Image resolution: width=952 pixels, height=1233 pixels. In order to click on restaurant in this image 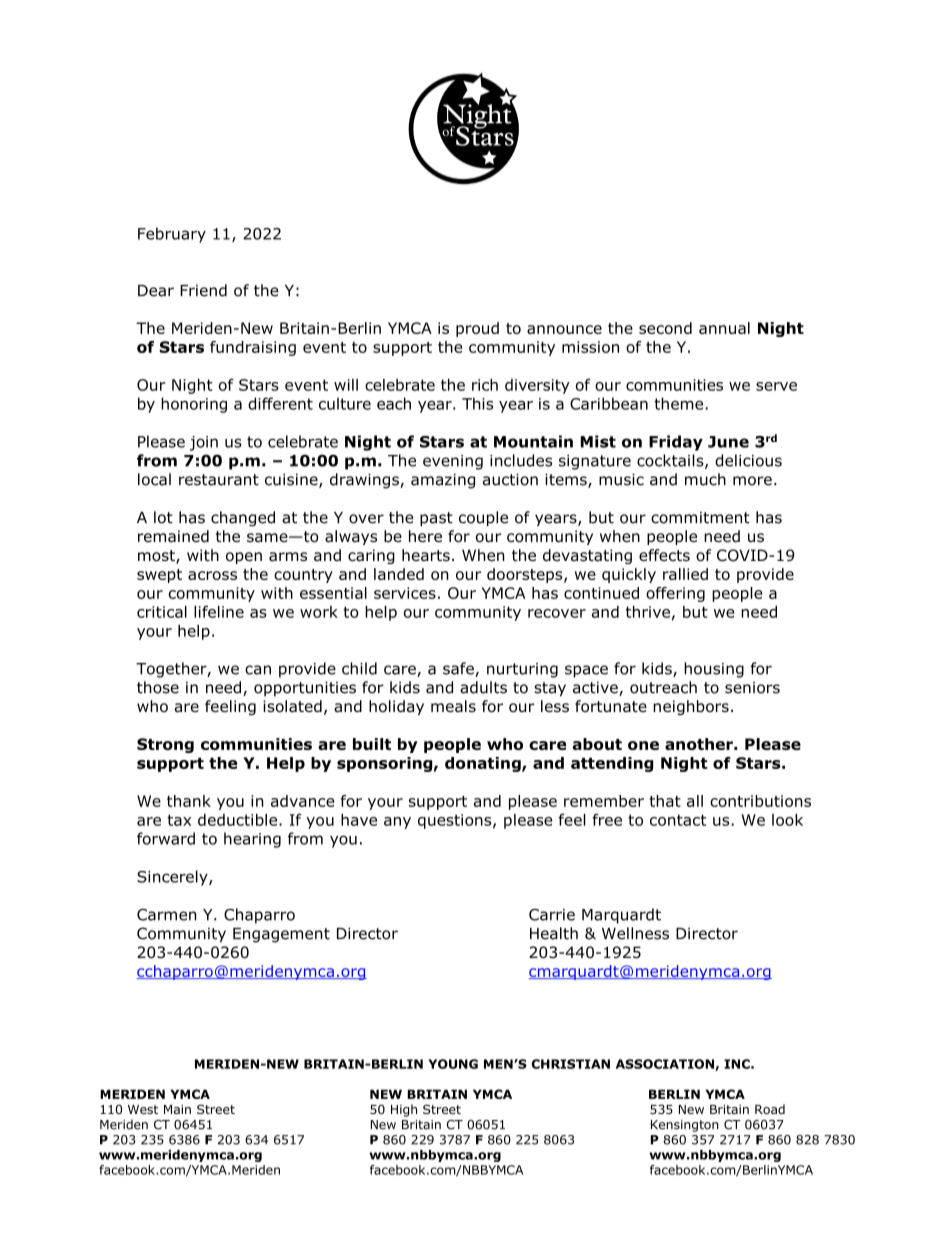, I will do `click(219, 480)`.
